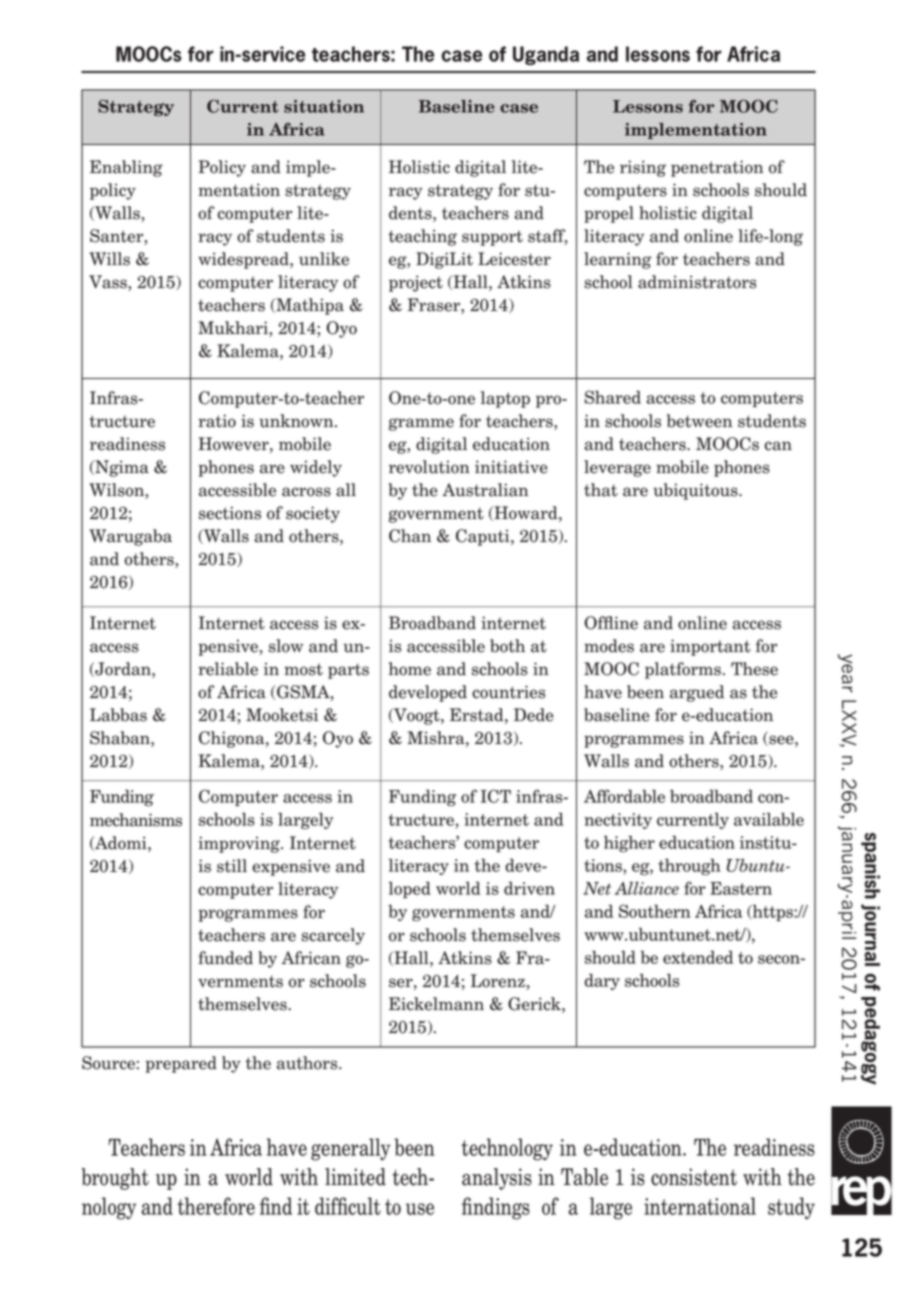 Image resolution: width=924 pixels, height=1305 pixels. I want to click on important, so click(710, 647).
